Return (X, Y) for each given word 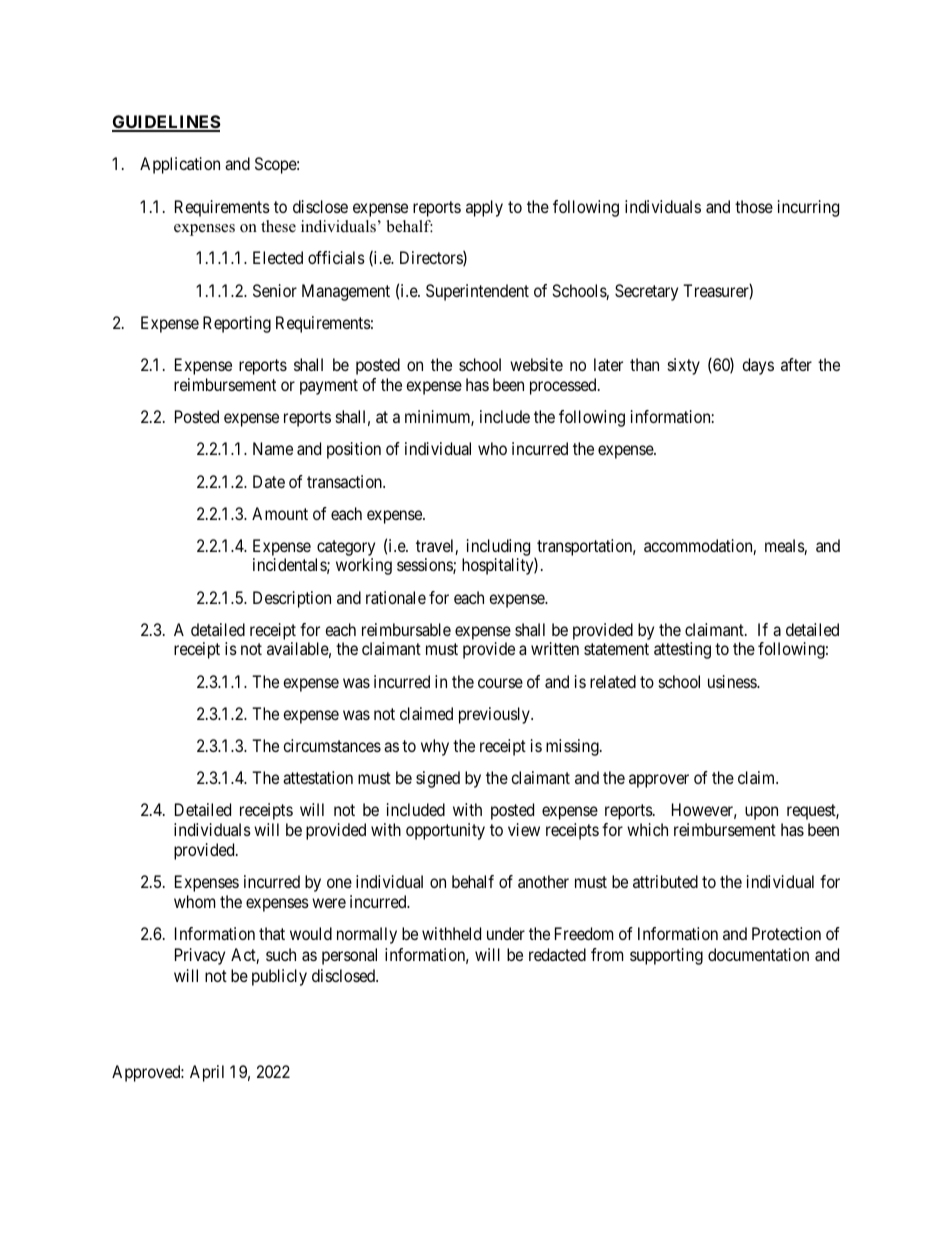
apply (484, 208)
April (207, 1073)
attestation (318, 777)
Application (180, 165)
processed (564, 386)
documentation (758, 954)
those (754, 206)
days (758, 366)
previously (495, 715)
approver (659, 781)
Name (273, 448)
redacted (557, 954)
